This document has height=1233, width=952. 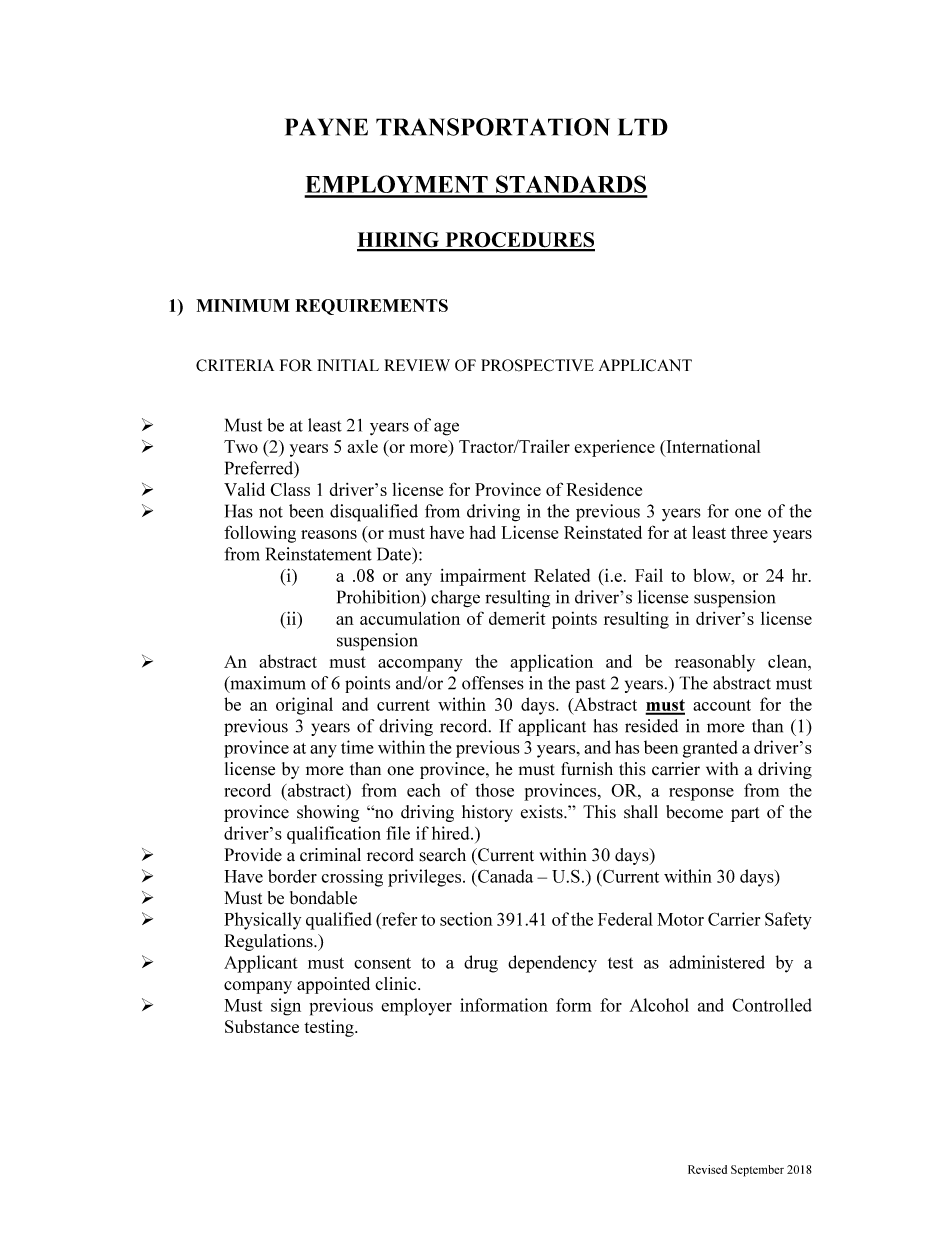 I want to click on INITIAL, so click(x=348, y=365).
